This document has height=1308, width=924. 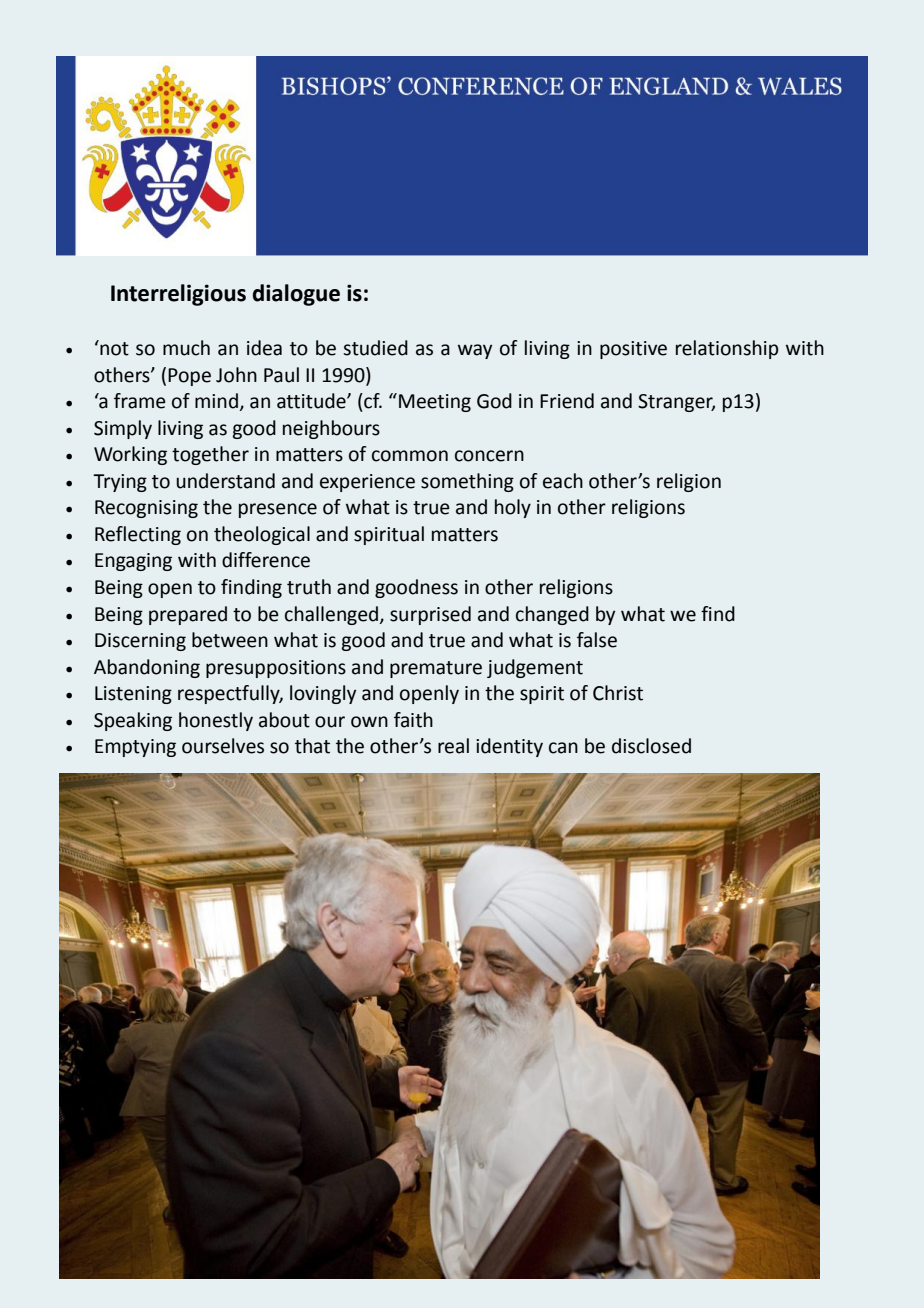 What do you see at coordinates (567, 401) in the document?
I see `Friend` at bounding box center [567, 401].
